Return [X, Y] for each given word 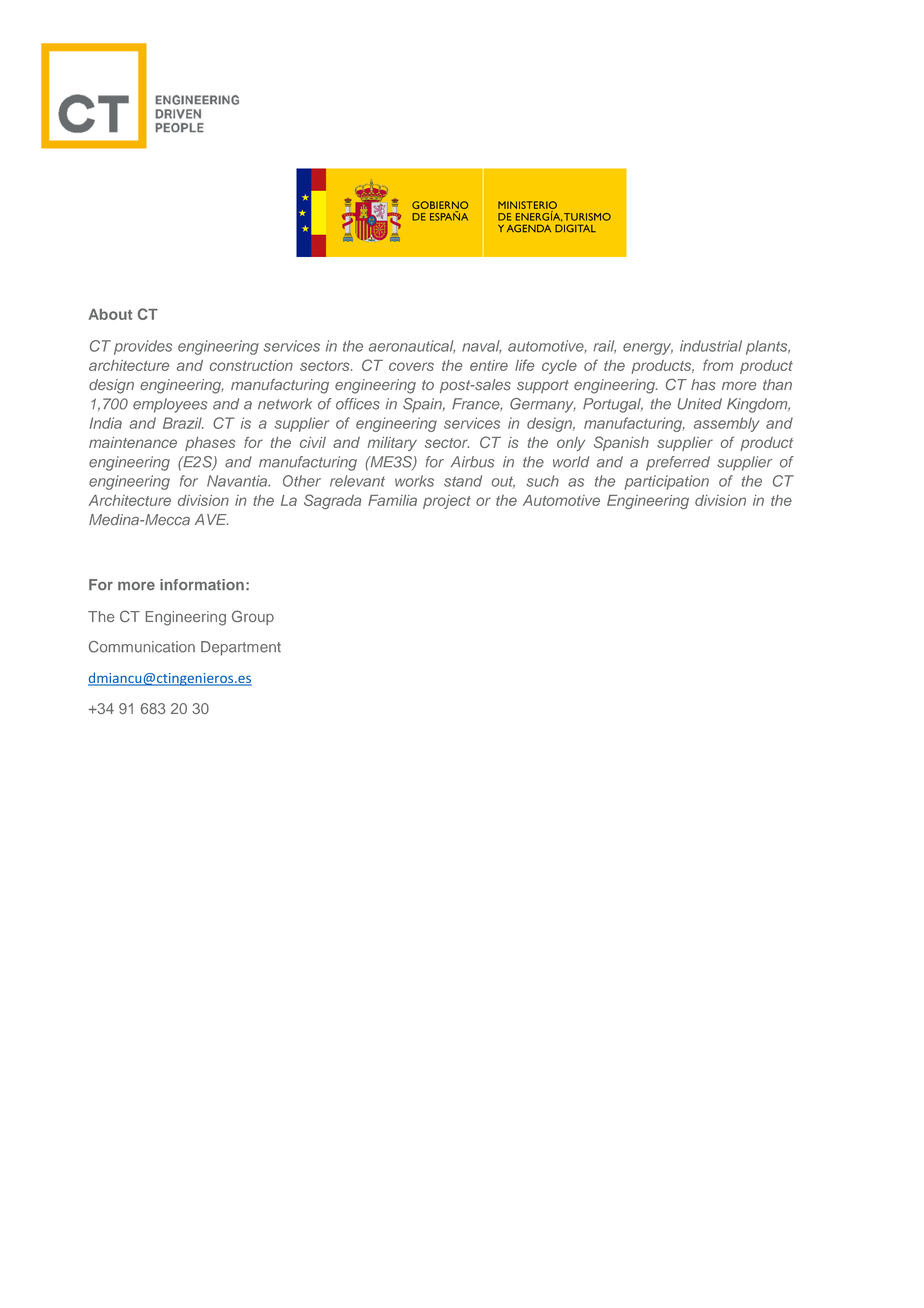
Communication [142, 647]
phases [210, 444]
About [110, 314]
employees [170, 405]
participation [666, 482]
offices [358, 404]
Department [241, 648]
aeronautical [412, 347]
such [542, 481]
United [700, 404]
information [202, 584]
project [447, 502]
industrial [711, 346]
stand [463, 481]
